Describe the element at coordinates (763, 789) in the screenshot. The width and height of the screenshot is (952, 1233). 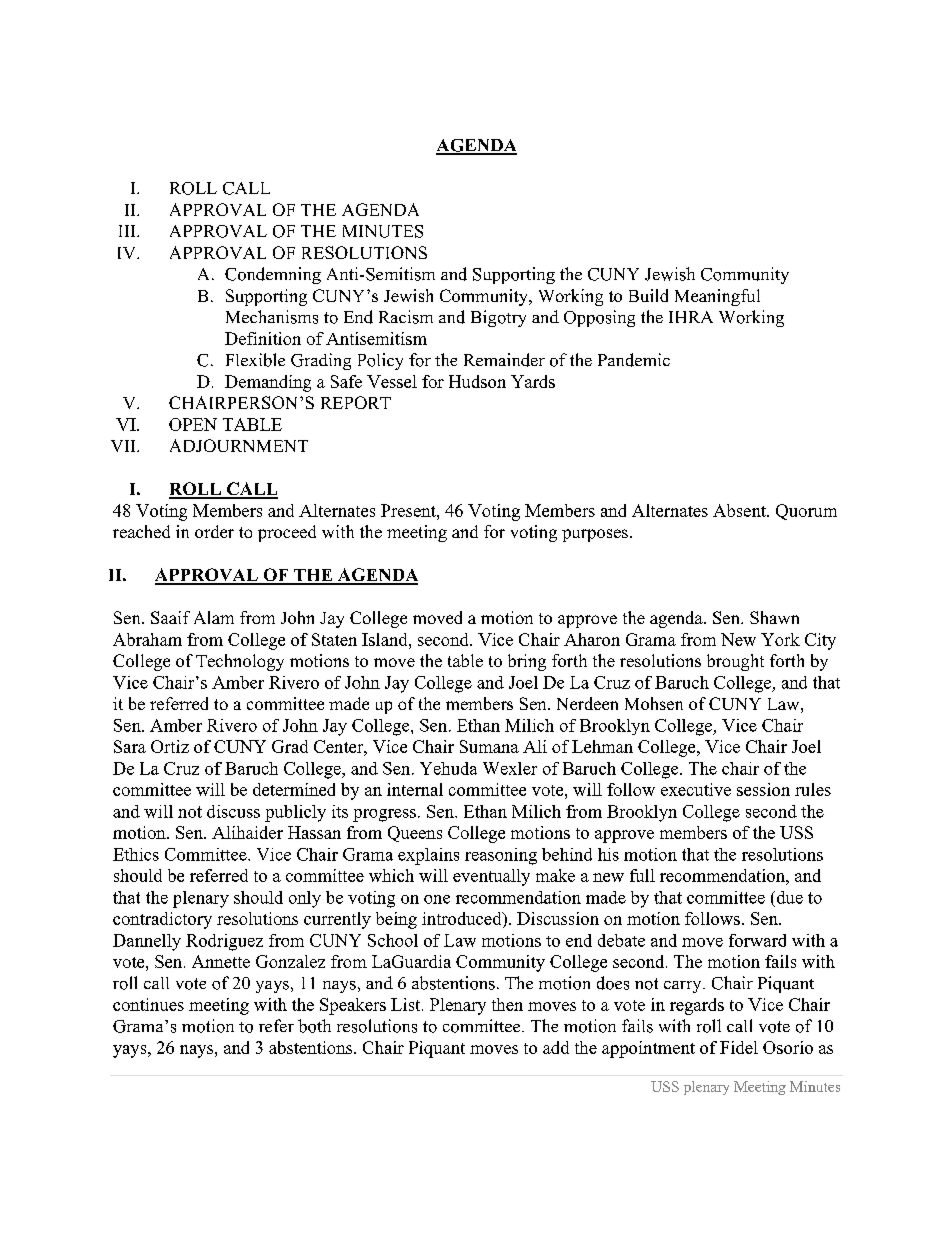
I see `session` at that location.
